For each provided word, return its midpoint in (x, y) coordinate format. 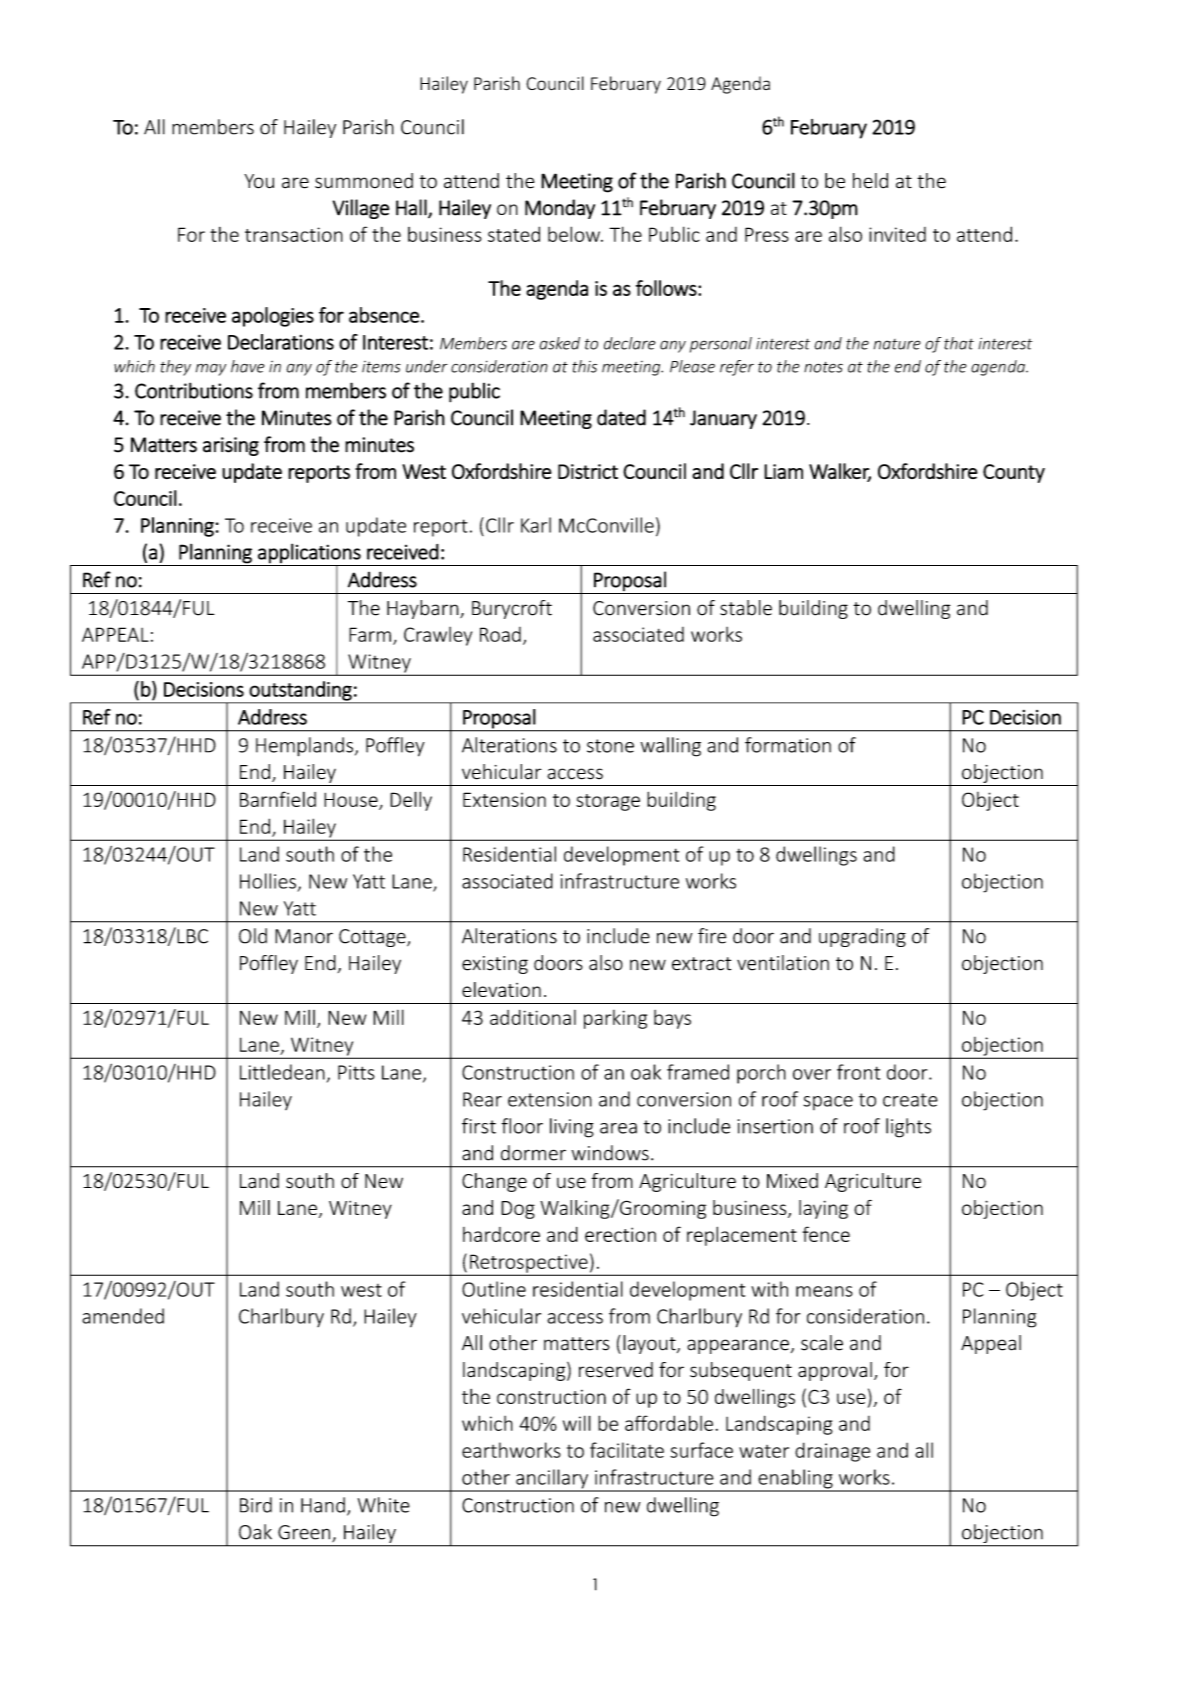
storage (608, 802)
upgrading (862, 937)
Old (253, 936)
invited (897, 234)
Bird (256, 1505)
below (575, 234)
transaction (294, 234)
